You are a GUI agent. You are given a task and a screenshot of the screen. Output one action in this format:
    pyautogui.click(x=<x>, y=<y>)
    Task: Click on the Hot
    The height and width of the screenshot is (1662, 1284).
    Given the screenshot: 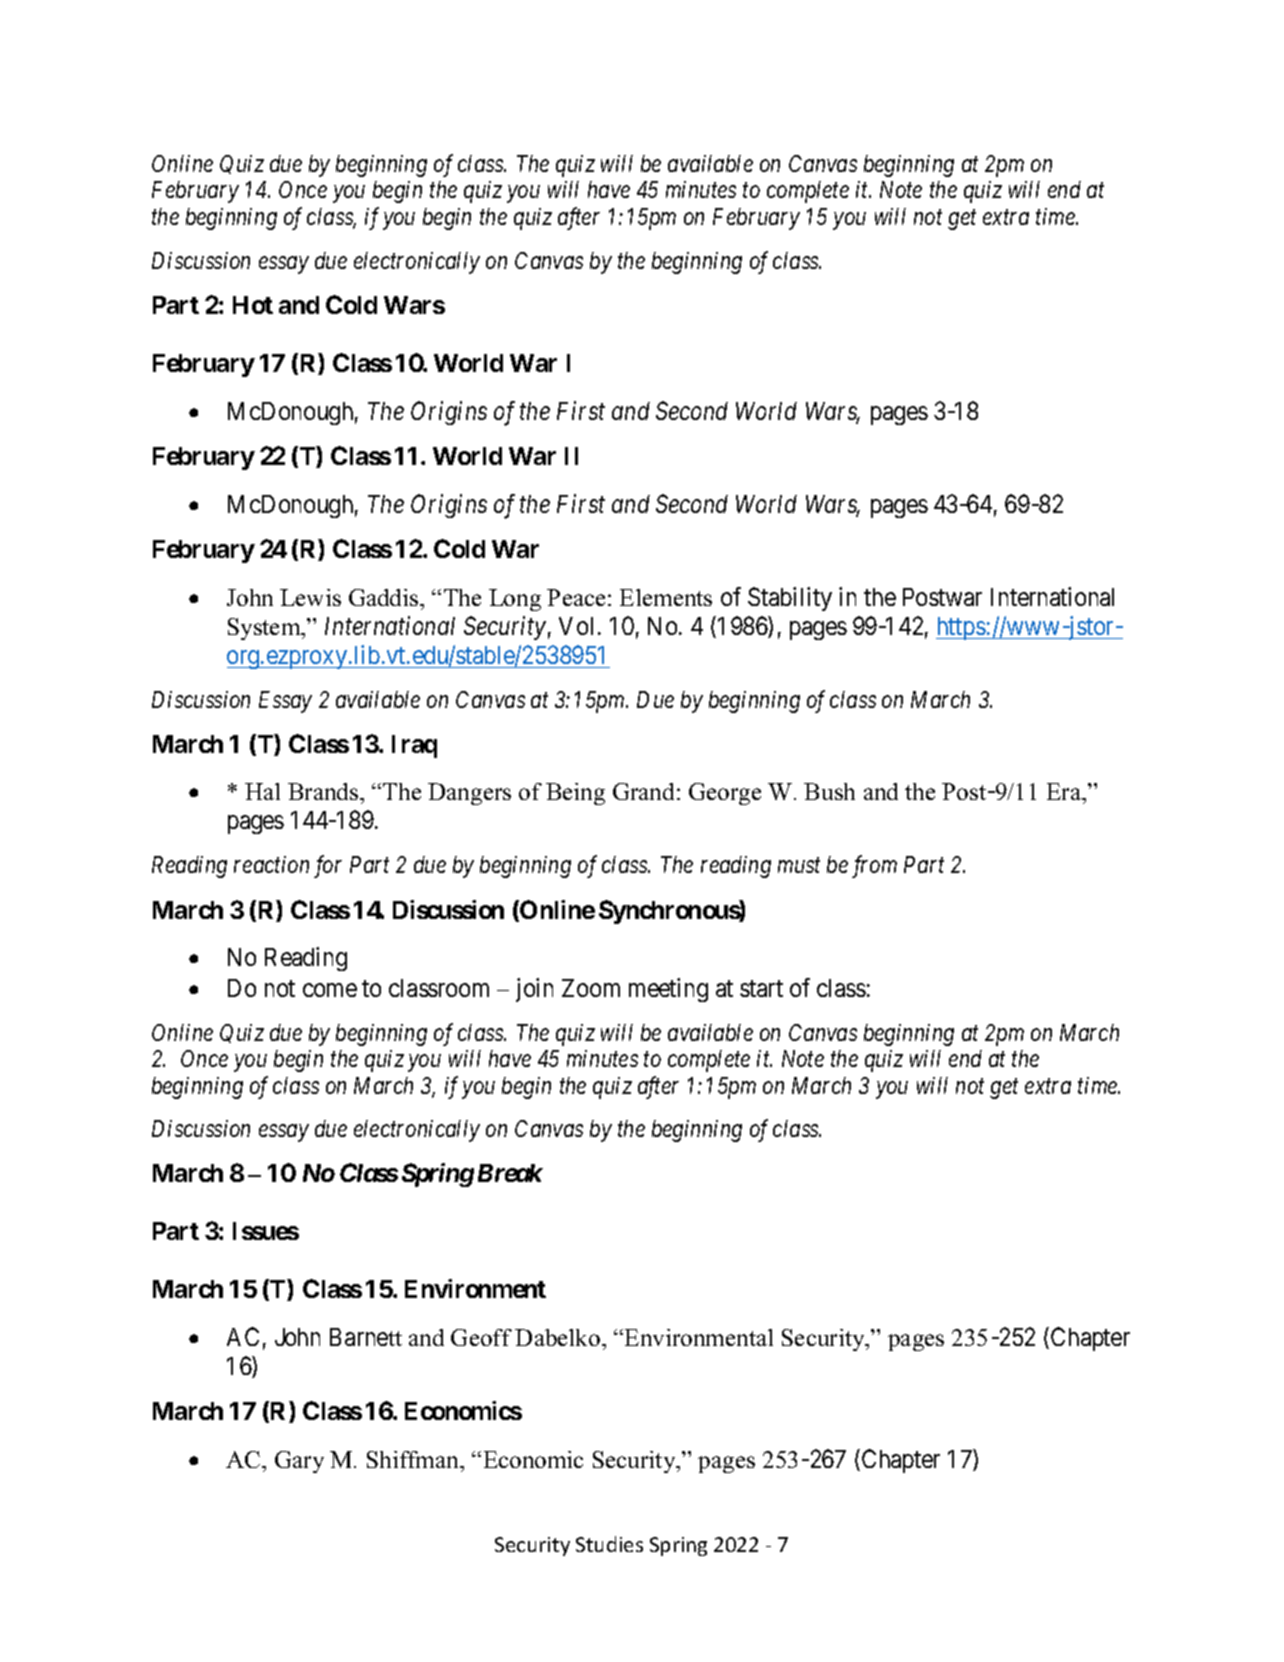 What is the action you would take?
    pyautogui.click(x=253, y=305)
